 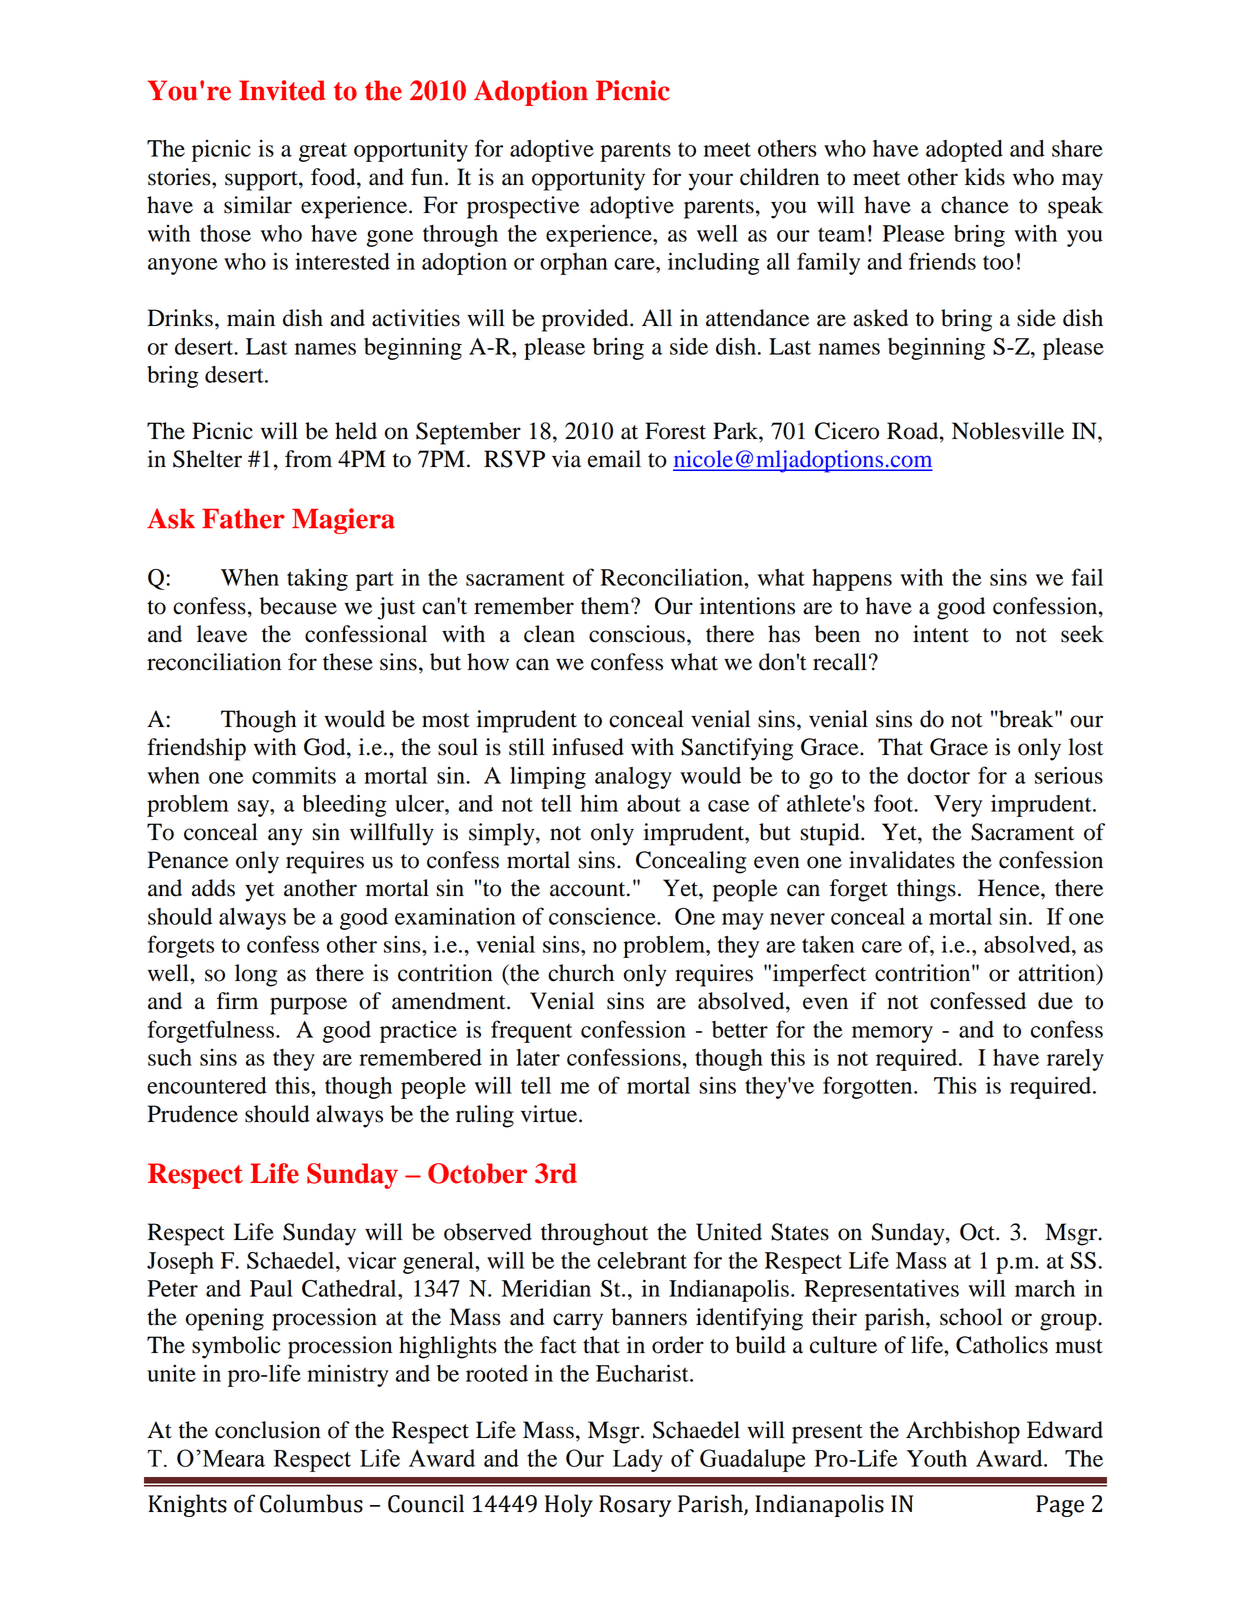 What do you see at coordinates (869, 1087) in the screenshot?
I see `forgotten` at bounding box center [869, 1087].
